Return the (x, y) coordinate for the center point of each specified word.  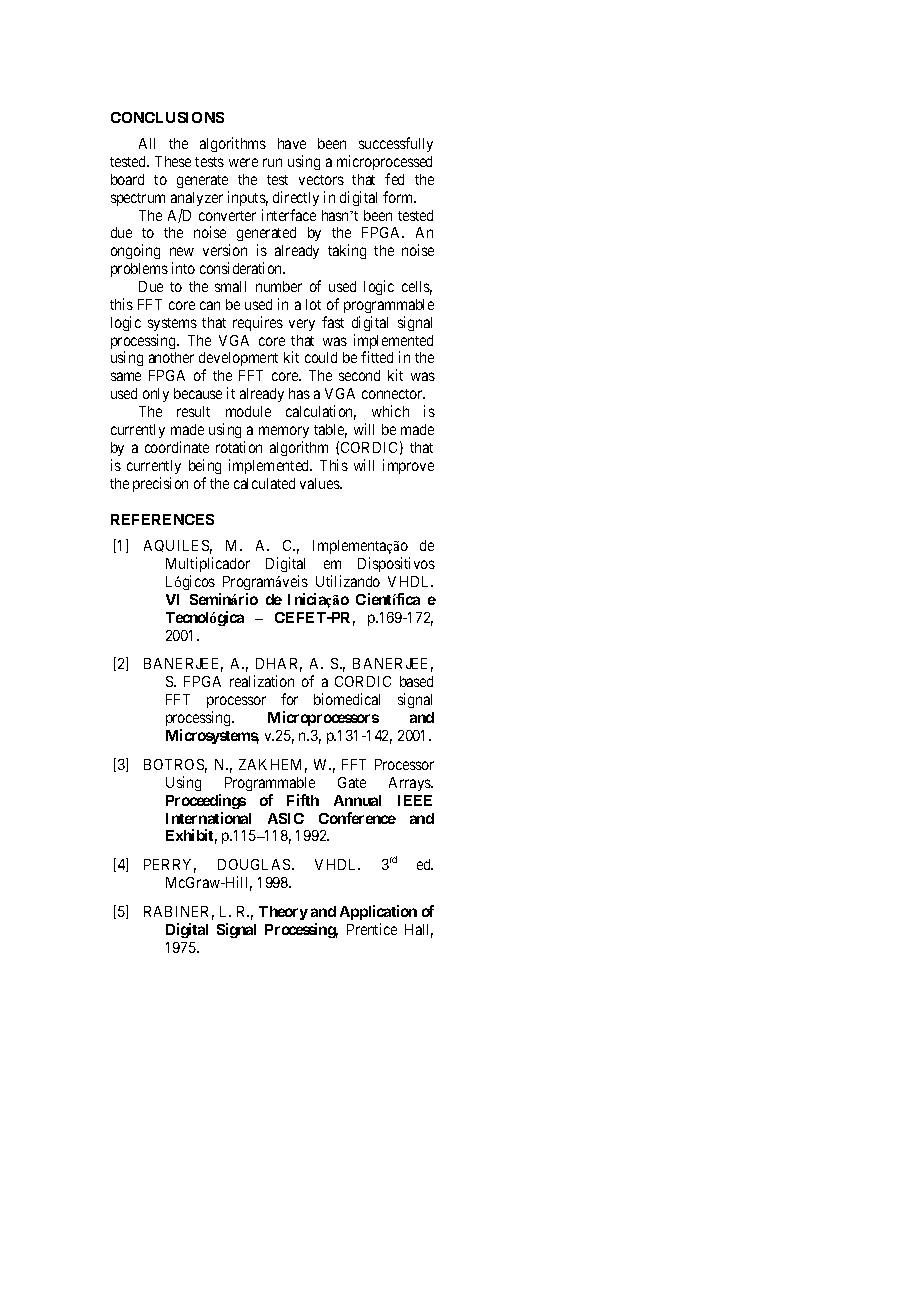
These (173, 161)
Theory (283, 913)
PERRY (170, 866)
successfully (396, 144)
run (272, 162)
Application (378, 912)
